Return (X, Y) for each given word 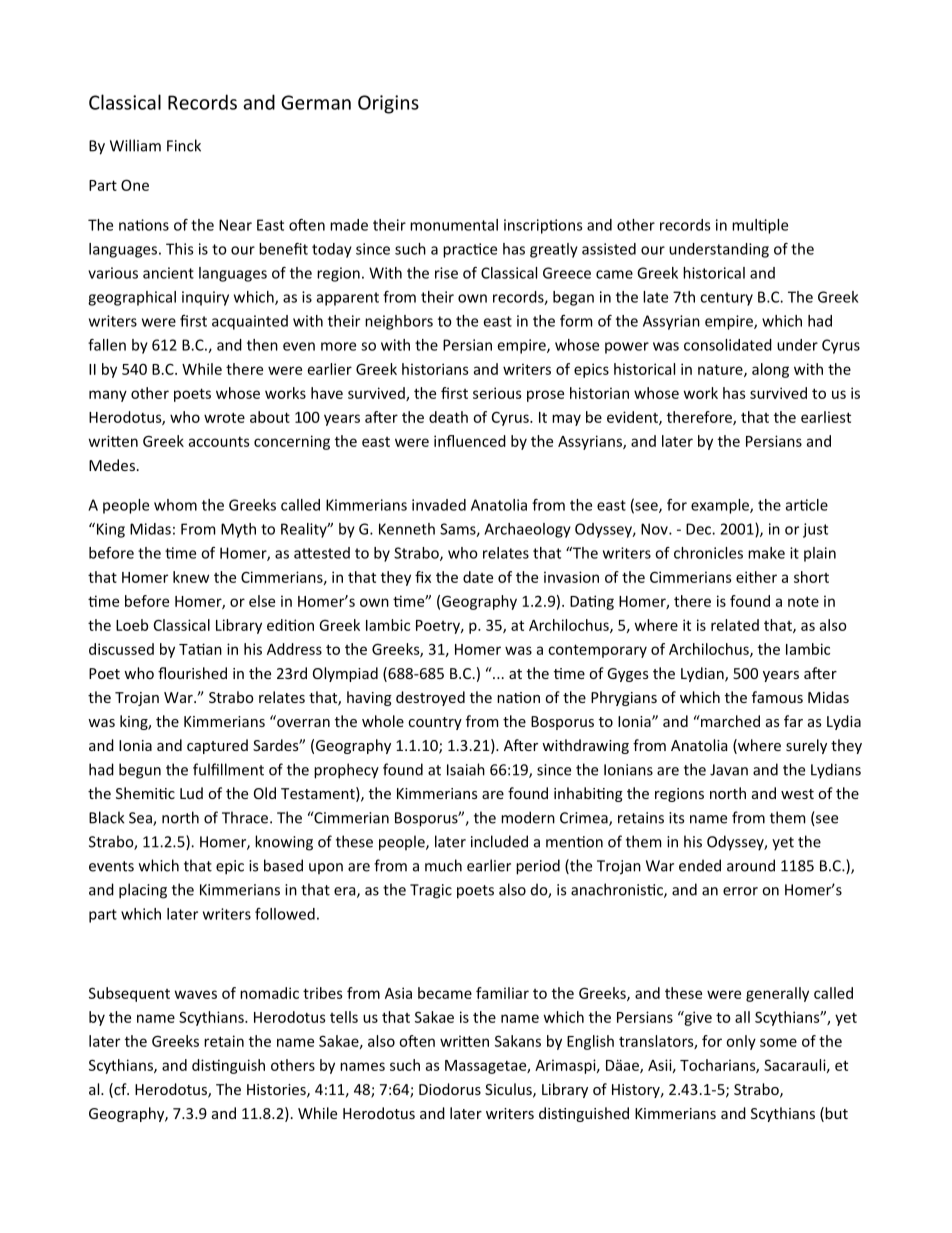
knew (191, 577)
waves (196, 994)
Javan (729, 770)
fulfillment (228, 769)
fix (423, 577)
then (262, 345)
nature (721, 370)
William (135, 145)
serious (497, 393)
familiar (502, 993)
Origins (388, 104)
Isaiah (466, 769)
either (756, 577)
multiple (760, 226)
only (741, 1042)
